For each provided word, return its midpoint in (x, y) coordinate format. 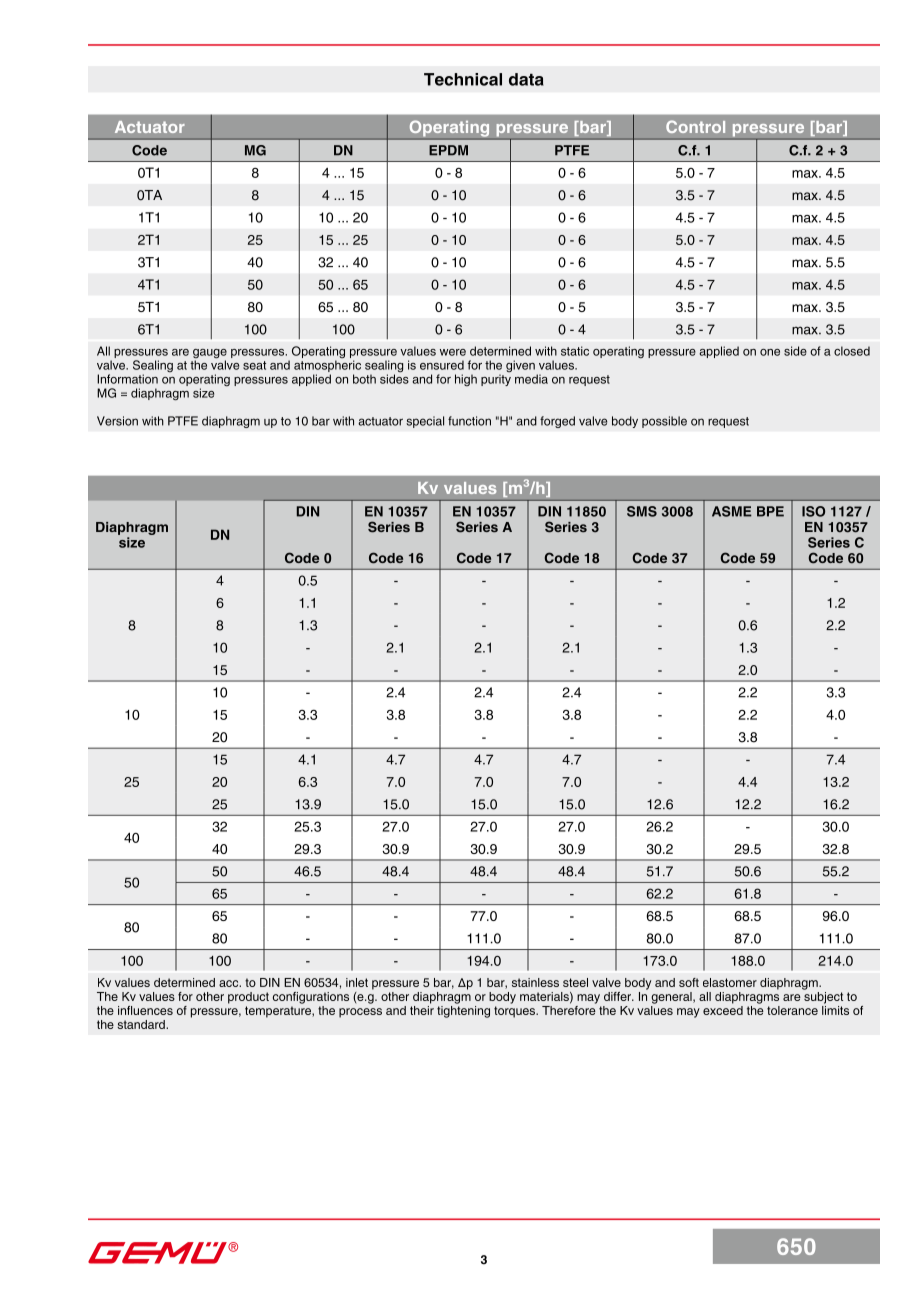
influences (145, 1010)
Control (695, 126)
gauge (210, 355)
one (770, 352)
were (453, 352)
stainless (535, 982)
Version (117, 421)
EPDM (448, 150)
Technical (463, 79)
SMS (642, 511)
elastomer (730, 982)
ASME (732, 511)
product (248, 998)
